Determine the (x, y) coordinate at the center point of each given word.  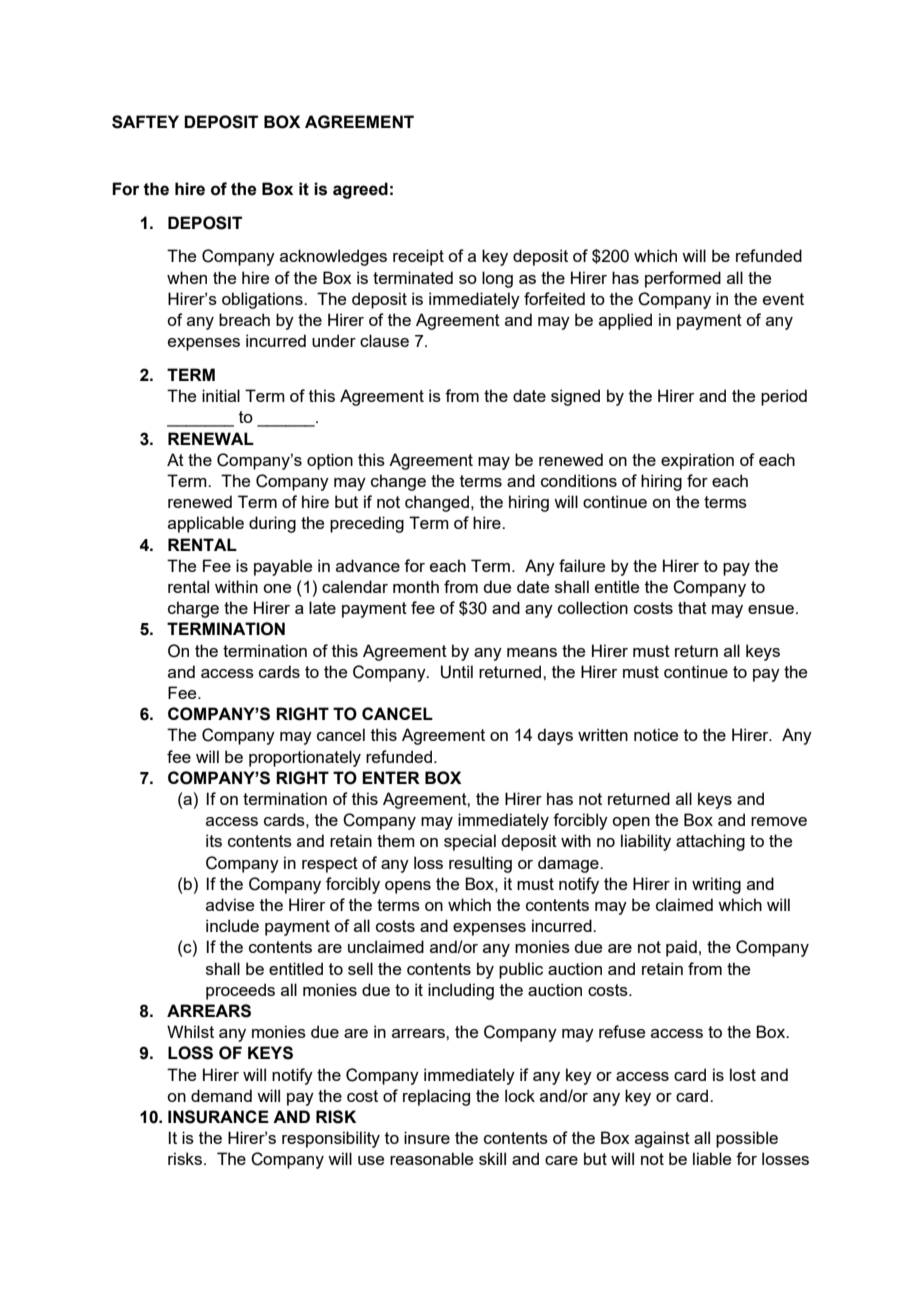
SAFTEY (145, 122)
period (784, 397)
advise (230, 904)
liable (712, 1158)
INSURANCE (218, 1117)
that (692, 607)
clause (384, 340)
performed (683, 279)
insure (427, 1137)
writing (716, 885)
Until (457, 672)
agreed (360, 190)
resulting (480, 864)
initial (221, 395)
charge (193, 609)
